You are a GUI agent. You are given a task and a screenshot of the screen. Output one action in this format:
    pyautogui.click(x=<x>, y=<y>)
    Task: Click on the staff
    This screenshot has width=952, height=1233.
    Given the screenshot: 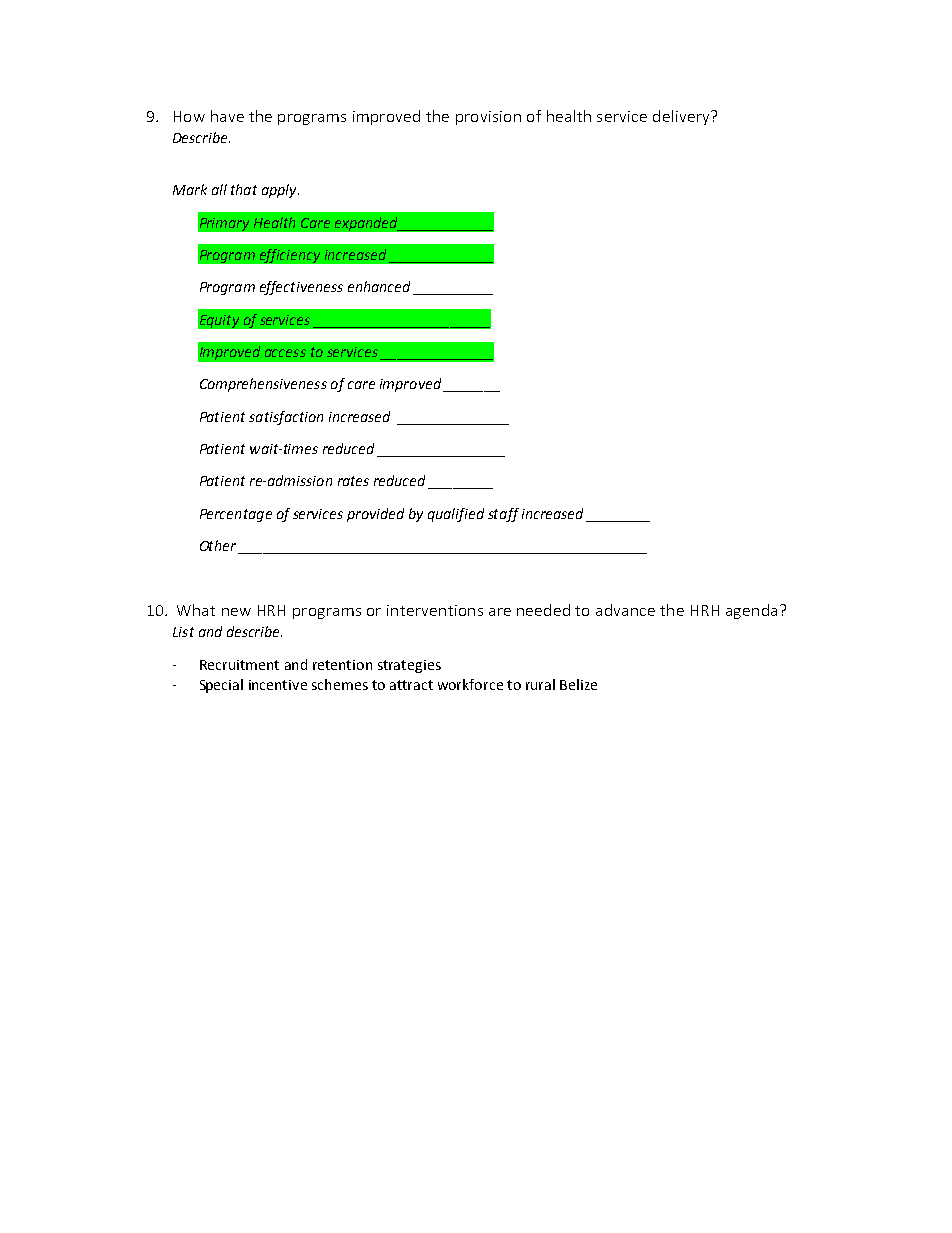 What is the action you would take?
    pyautogui.click(x=503, y=515)
